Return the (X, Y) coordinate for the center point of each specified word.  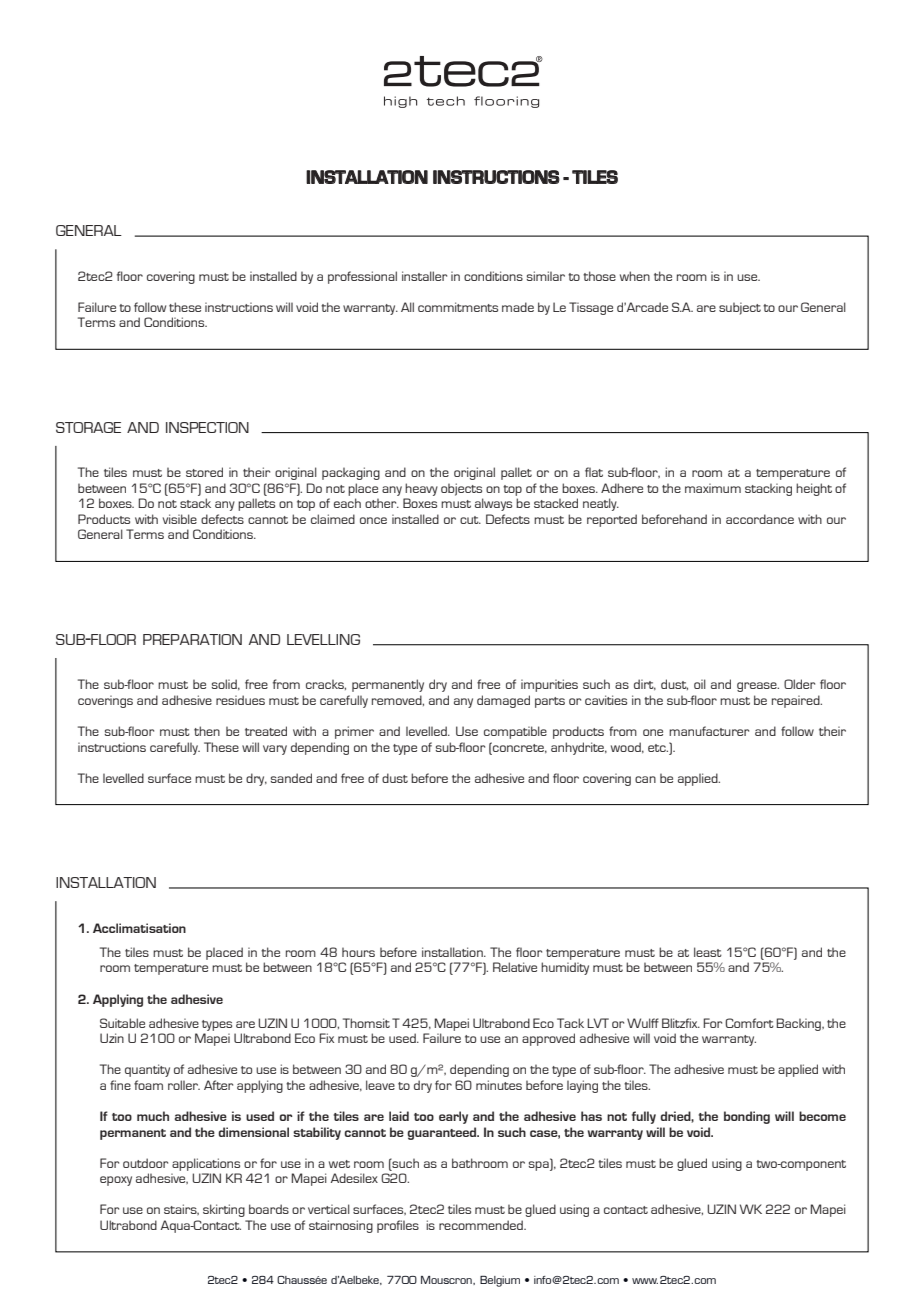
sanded (291, 778)
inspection (207, 427)
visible (180, 519)
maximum (713, 488)
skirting (224, 1210)
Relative (515, 967)
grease (758, 687)
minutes (499, 1085)
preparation (192, 639)
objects (461, 489)
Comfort (749, 1023)
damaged (503, 701)
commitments (458, 307)
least (708, 952)
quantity (147, 1070)
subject (740, 308)
